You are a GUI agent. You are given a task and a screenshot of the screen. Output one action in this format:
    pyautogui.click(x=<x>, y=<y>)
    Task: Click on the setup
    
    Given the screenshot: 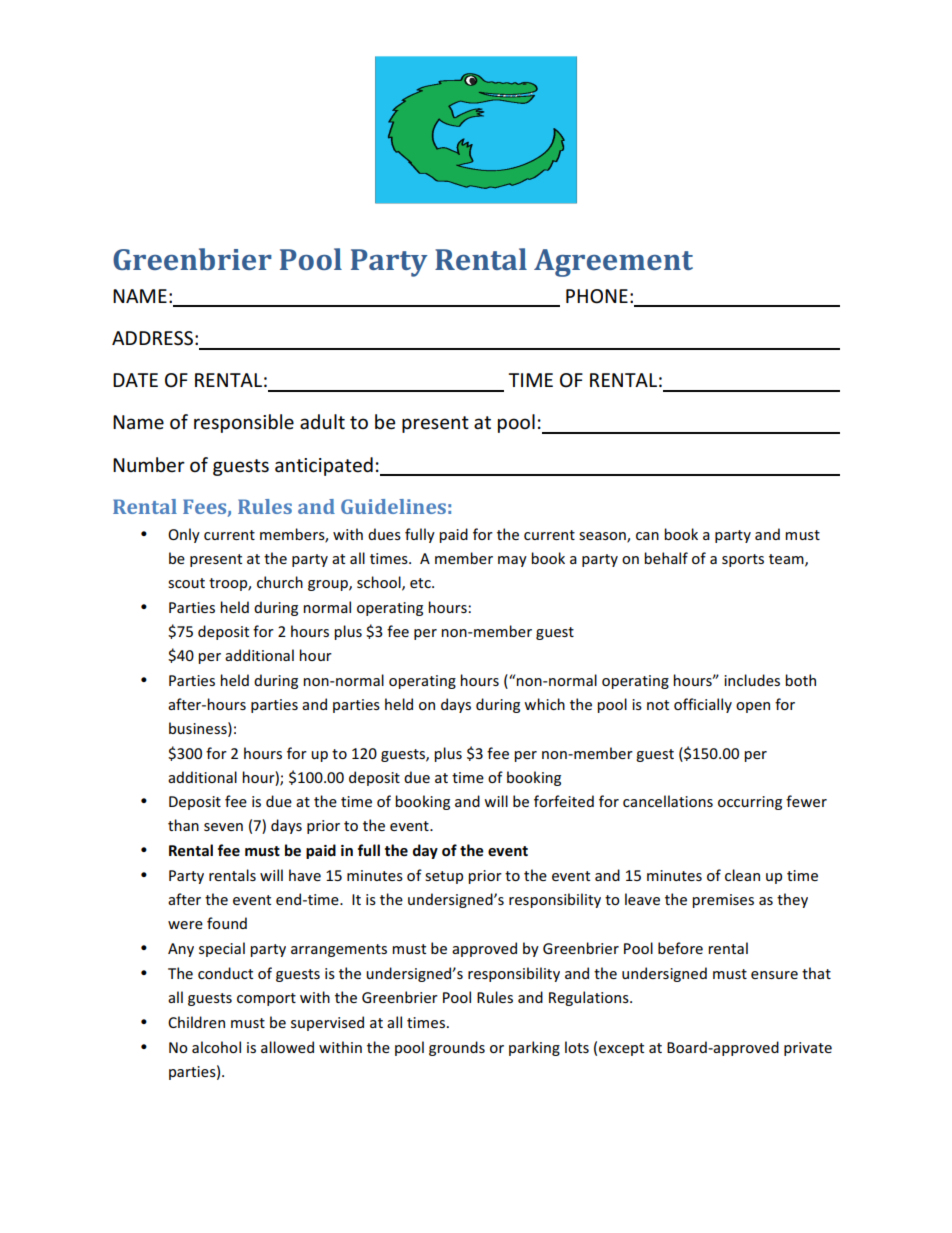 What is the action you would take?
    pyautogui.click(x=444, y=877)
